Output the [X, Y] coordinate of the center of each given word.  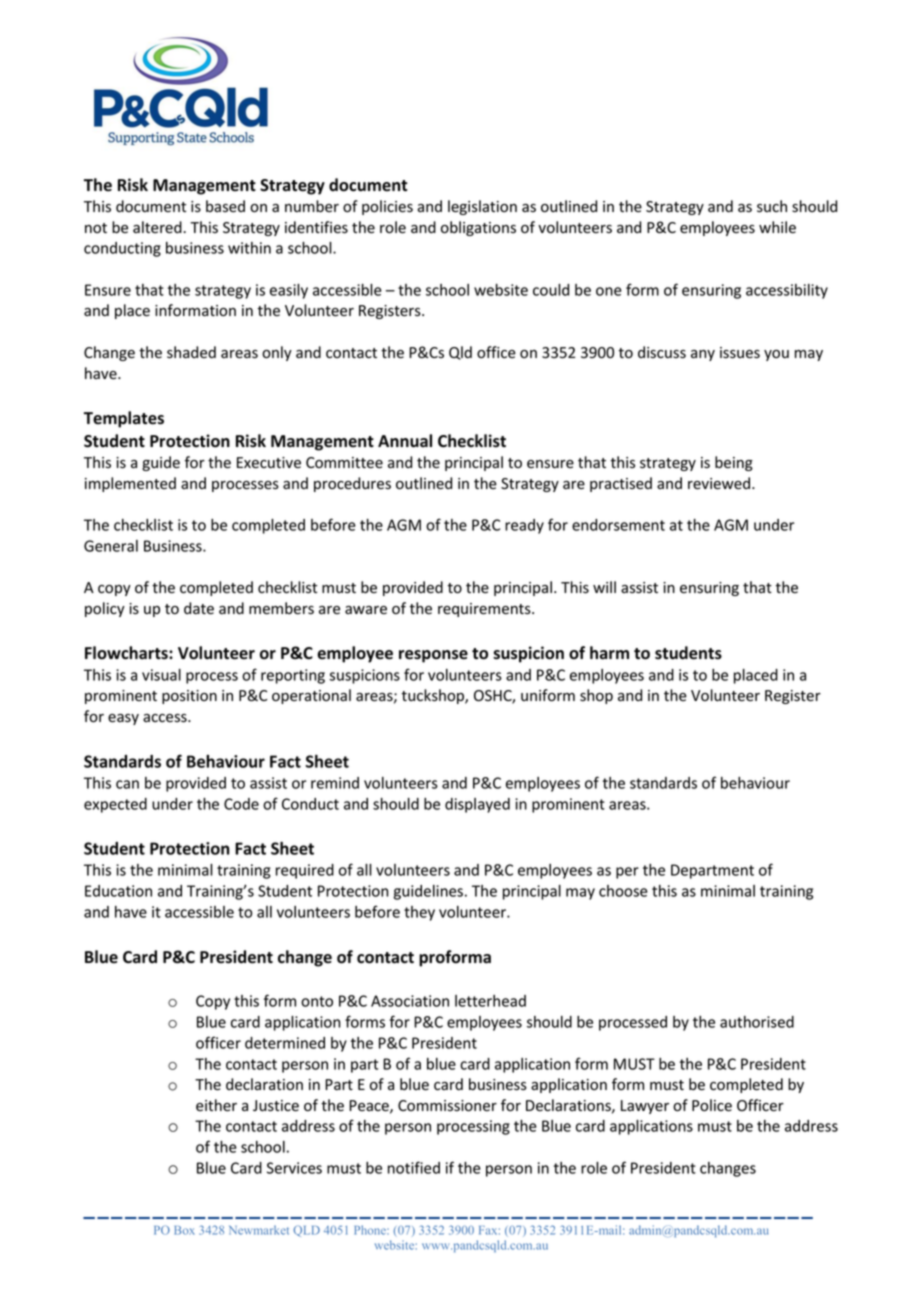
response [433, 656]
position [189, 697]
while [777, 227]
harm [609, 653]
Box [185, 1230]
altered [158, 227]
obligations [478, 228]
